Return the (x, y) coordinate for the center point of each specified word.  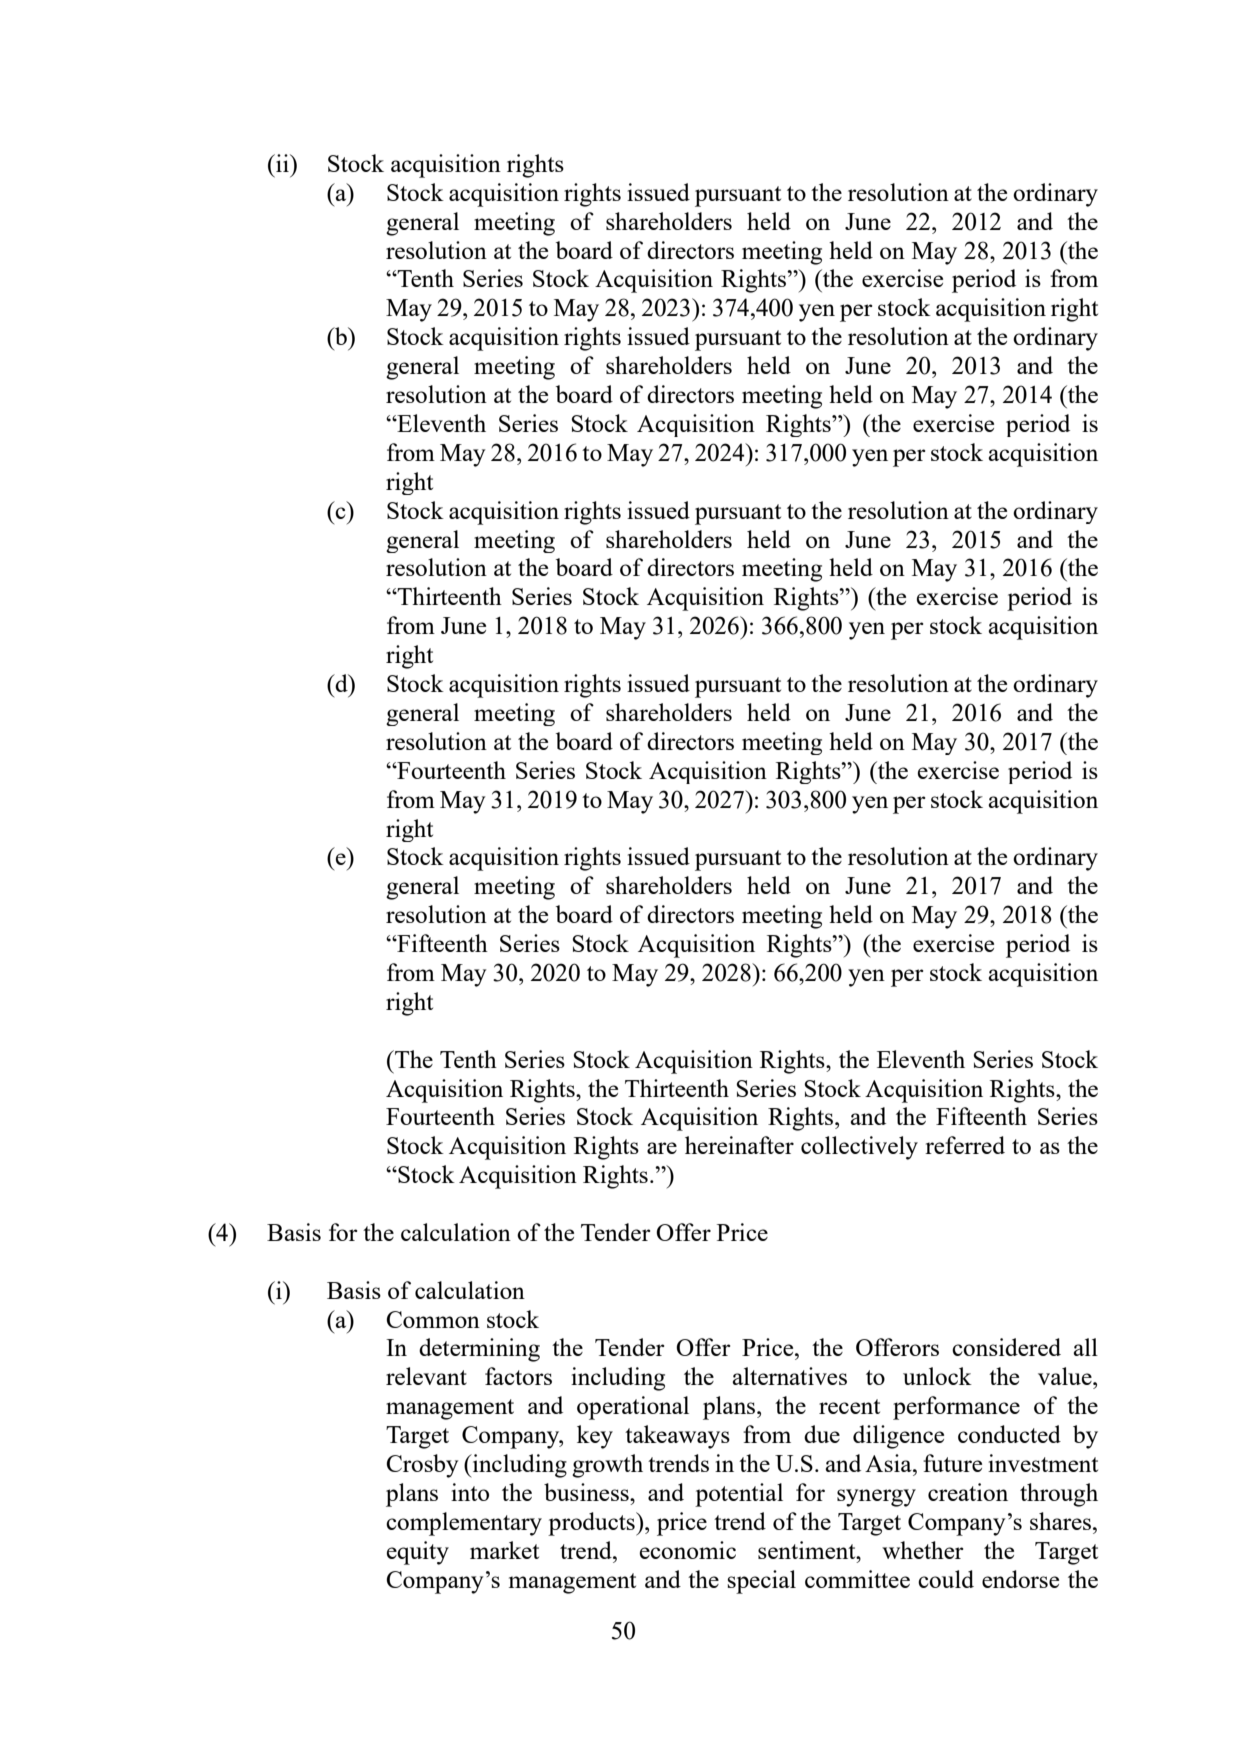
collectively (859, 1148)
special (761, 1582)
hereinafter (739, 1145)
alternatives (789, 1376)
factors (518, 1376)
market (504, 1550)
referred (965, 1145)
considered (1006, 1347)
